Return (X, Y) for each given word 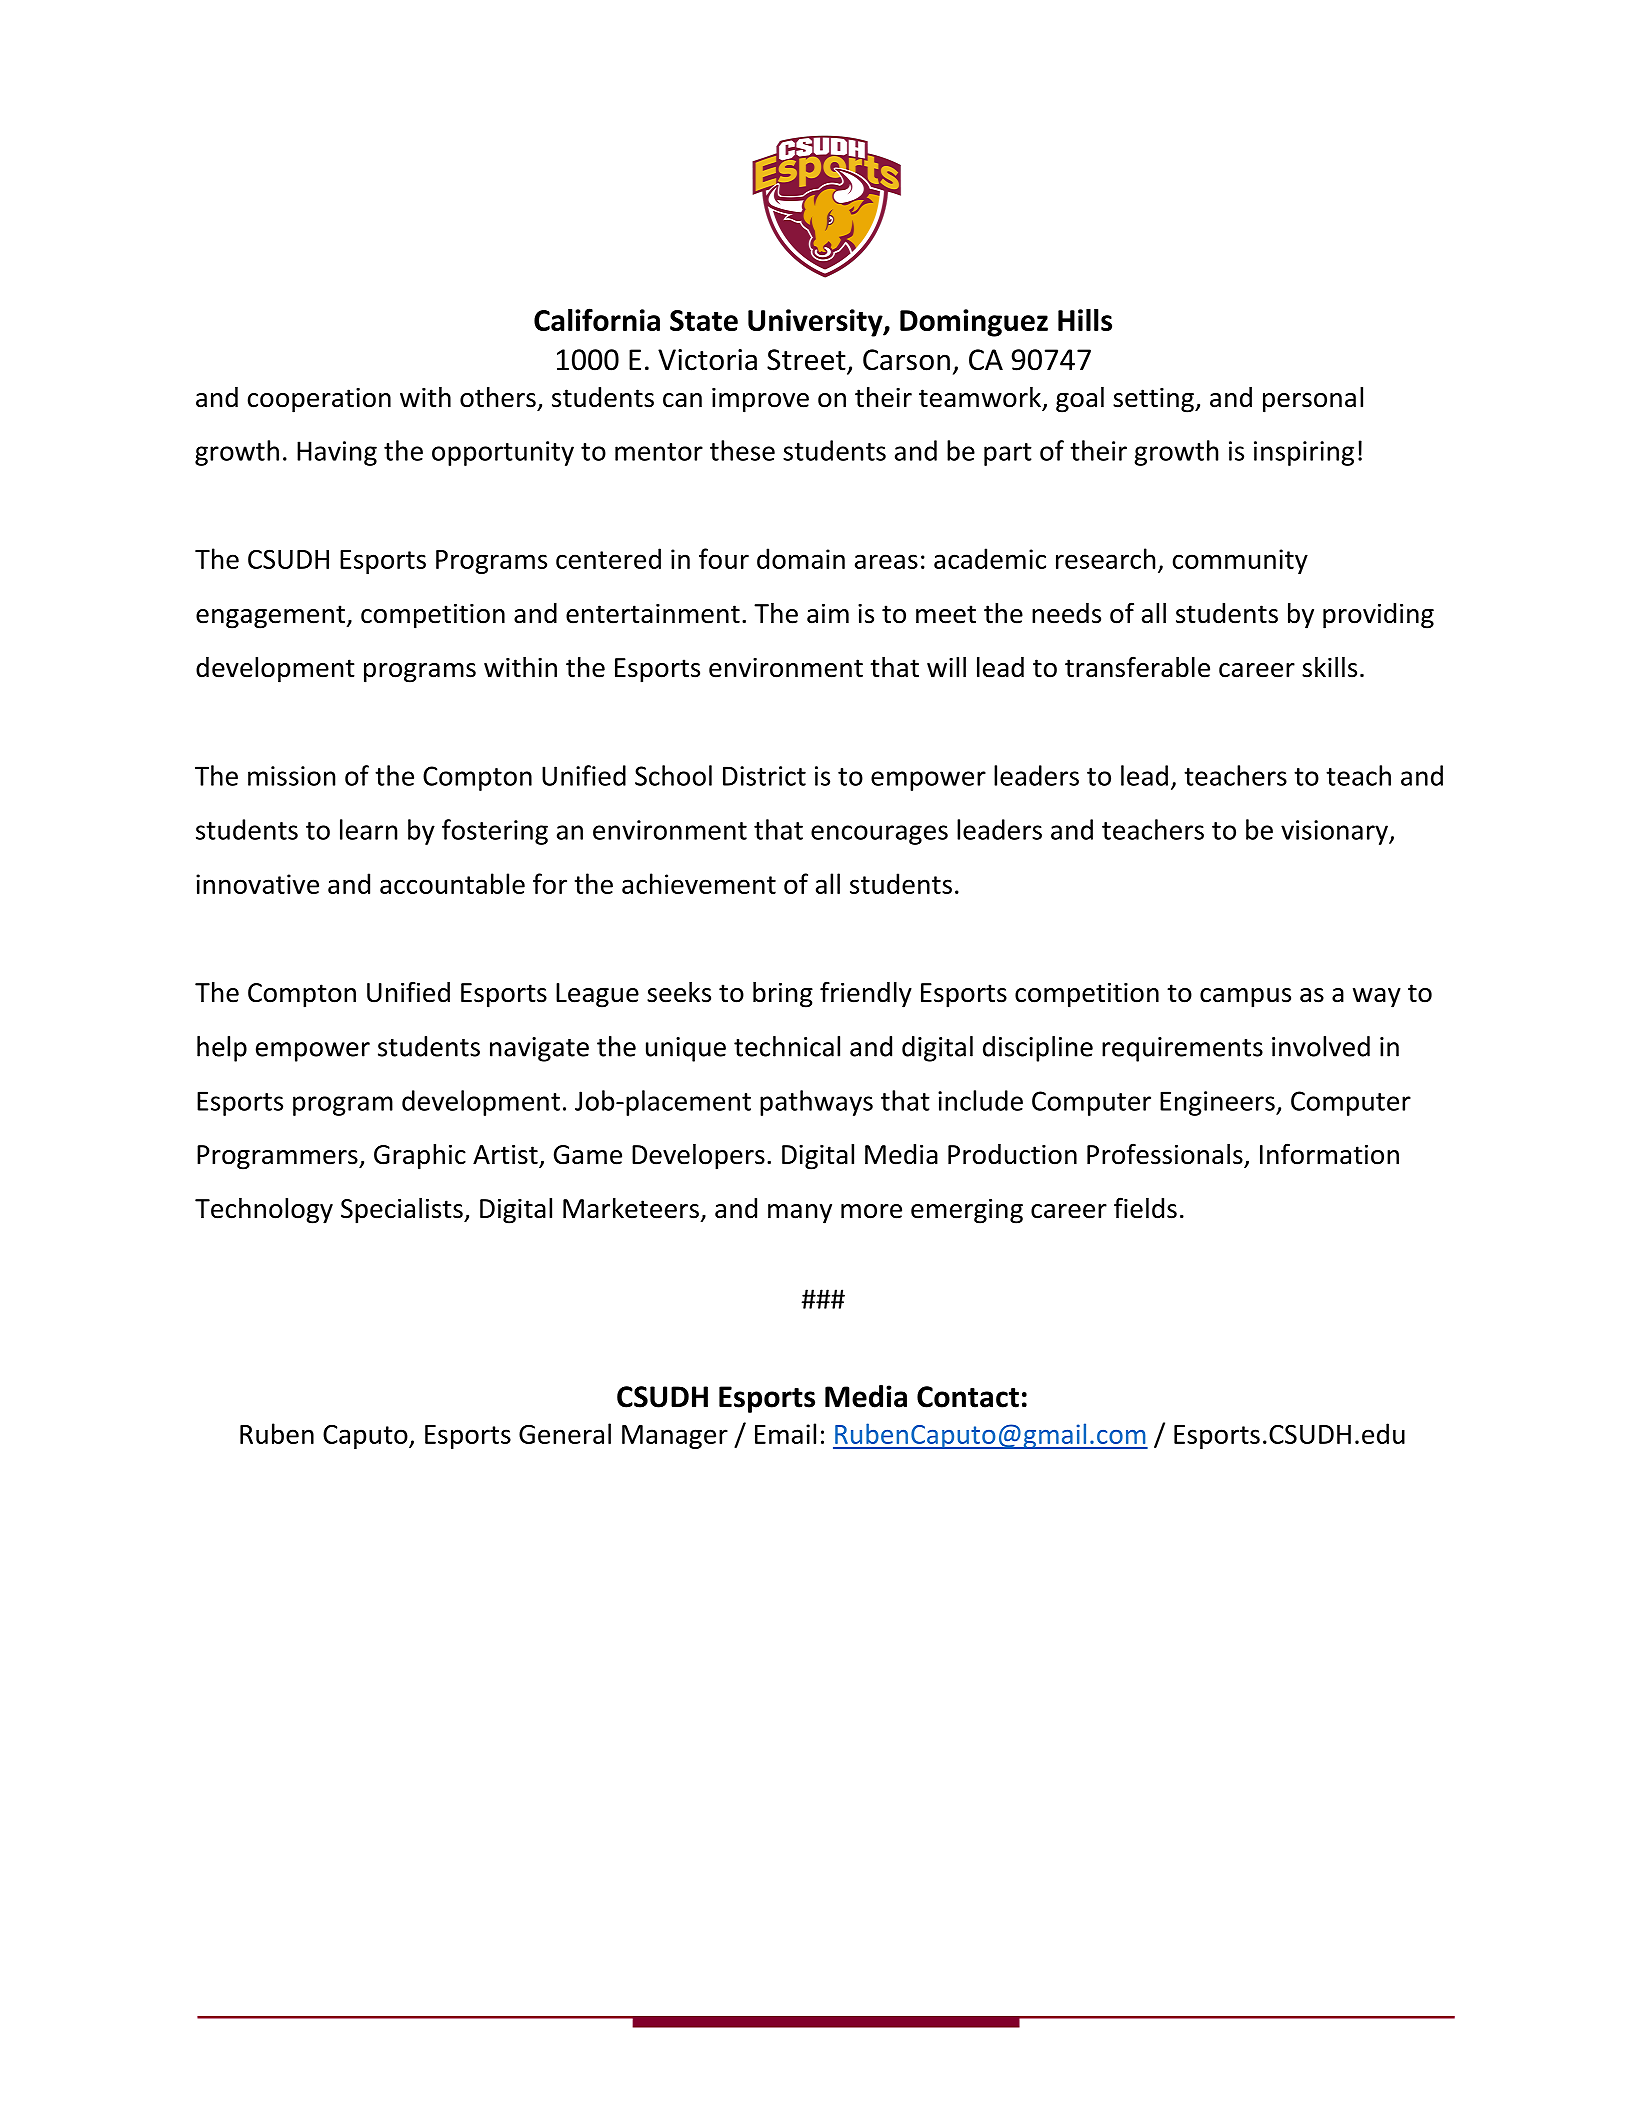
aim (828, 614)
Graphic (420, 1157)
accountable (452, 883)
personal (1313, 400)
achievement (699, 883)
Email (785, 1433)
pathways (816, 1103)
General (565, 1433)
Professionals (1166, 1155)
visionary (1335, 832)
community (1240, 561)
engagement (272, 617)
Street (807, 361)
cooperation (319, 400)
